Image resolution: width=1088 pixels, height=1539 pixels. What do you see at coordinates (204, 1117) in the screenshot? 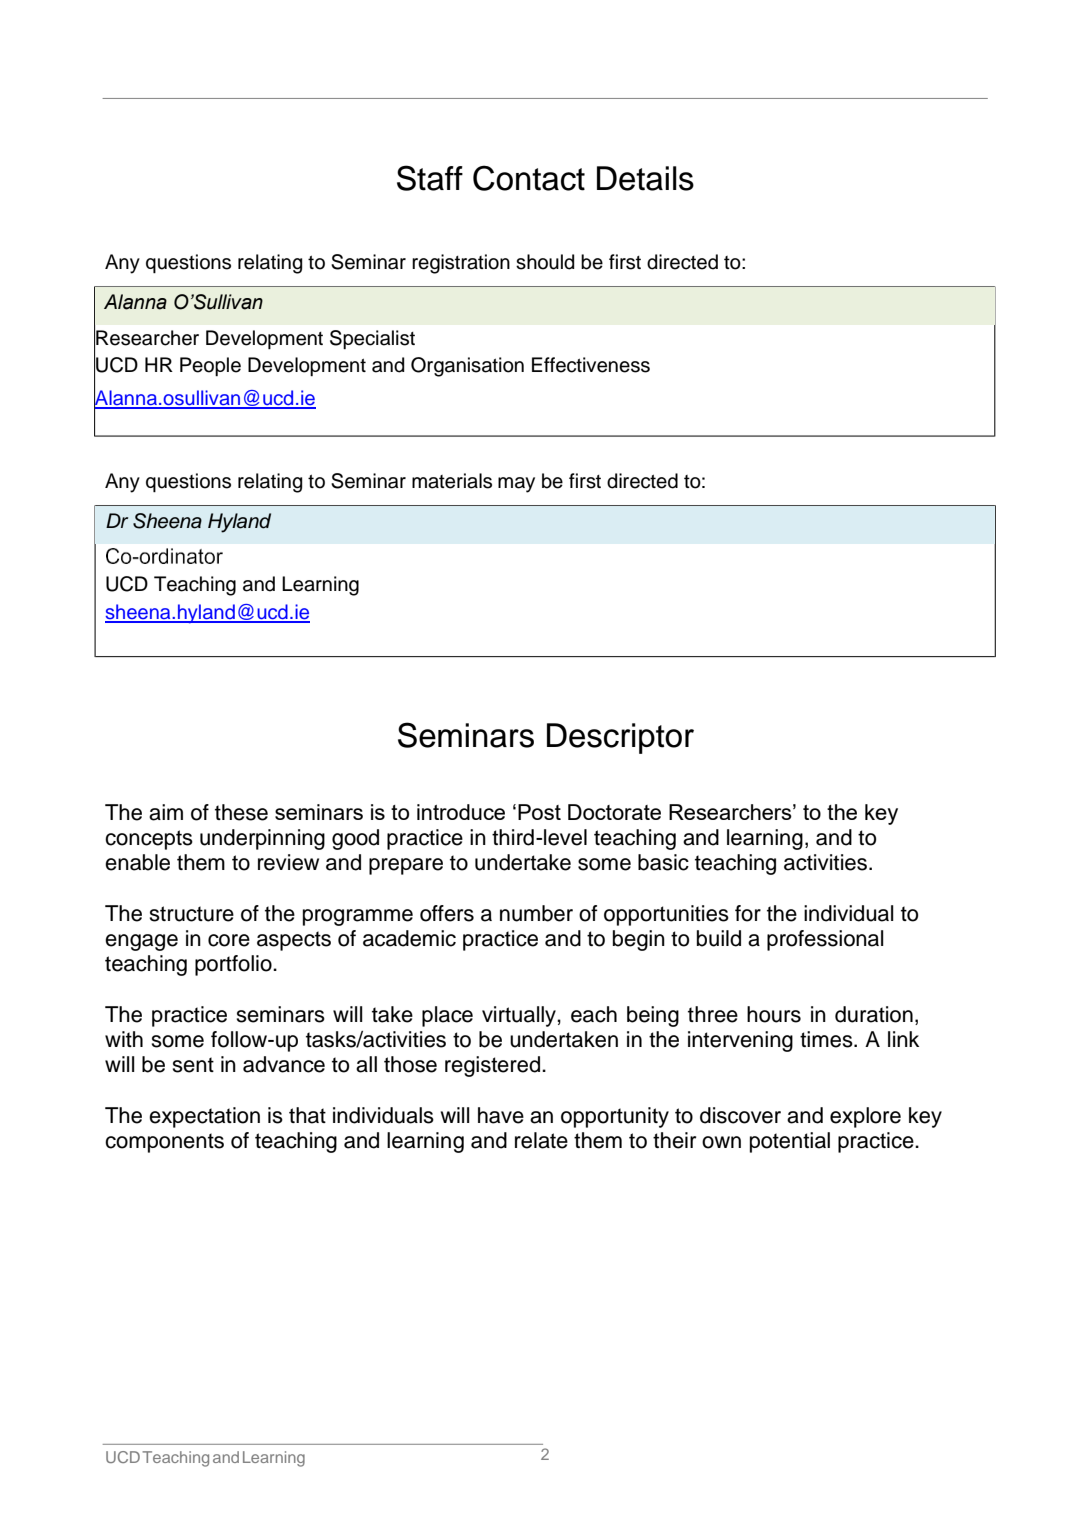
I see `expectation` at bounding box center [204, 1117].
